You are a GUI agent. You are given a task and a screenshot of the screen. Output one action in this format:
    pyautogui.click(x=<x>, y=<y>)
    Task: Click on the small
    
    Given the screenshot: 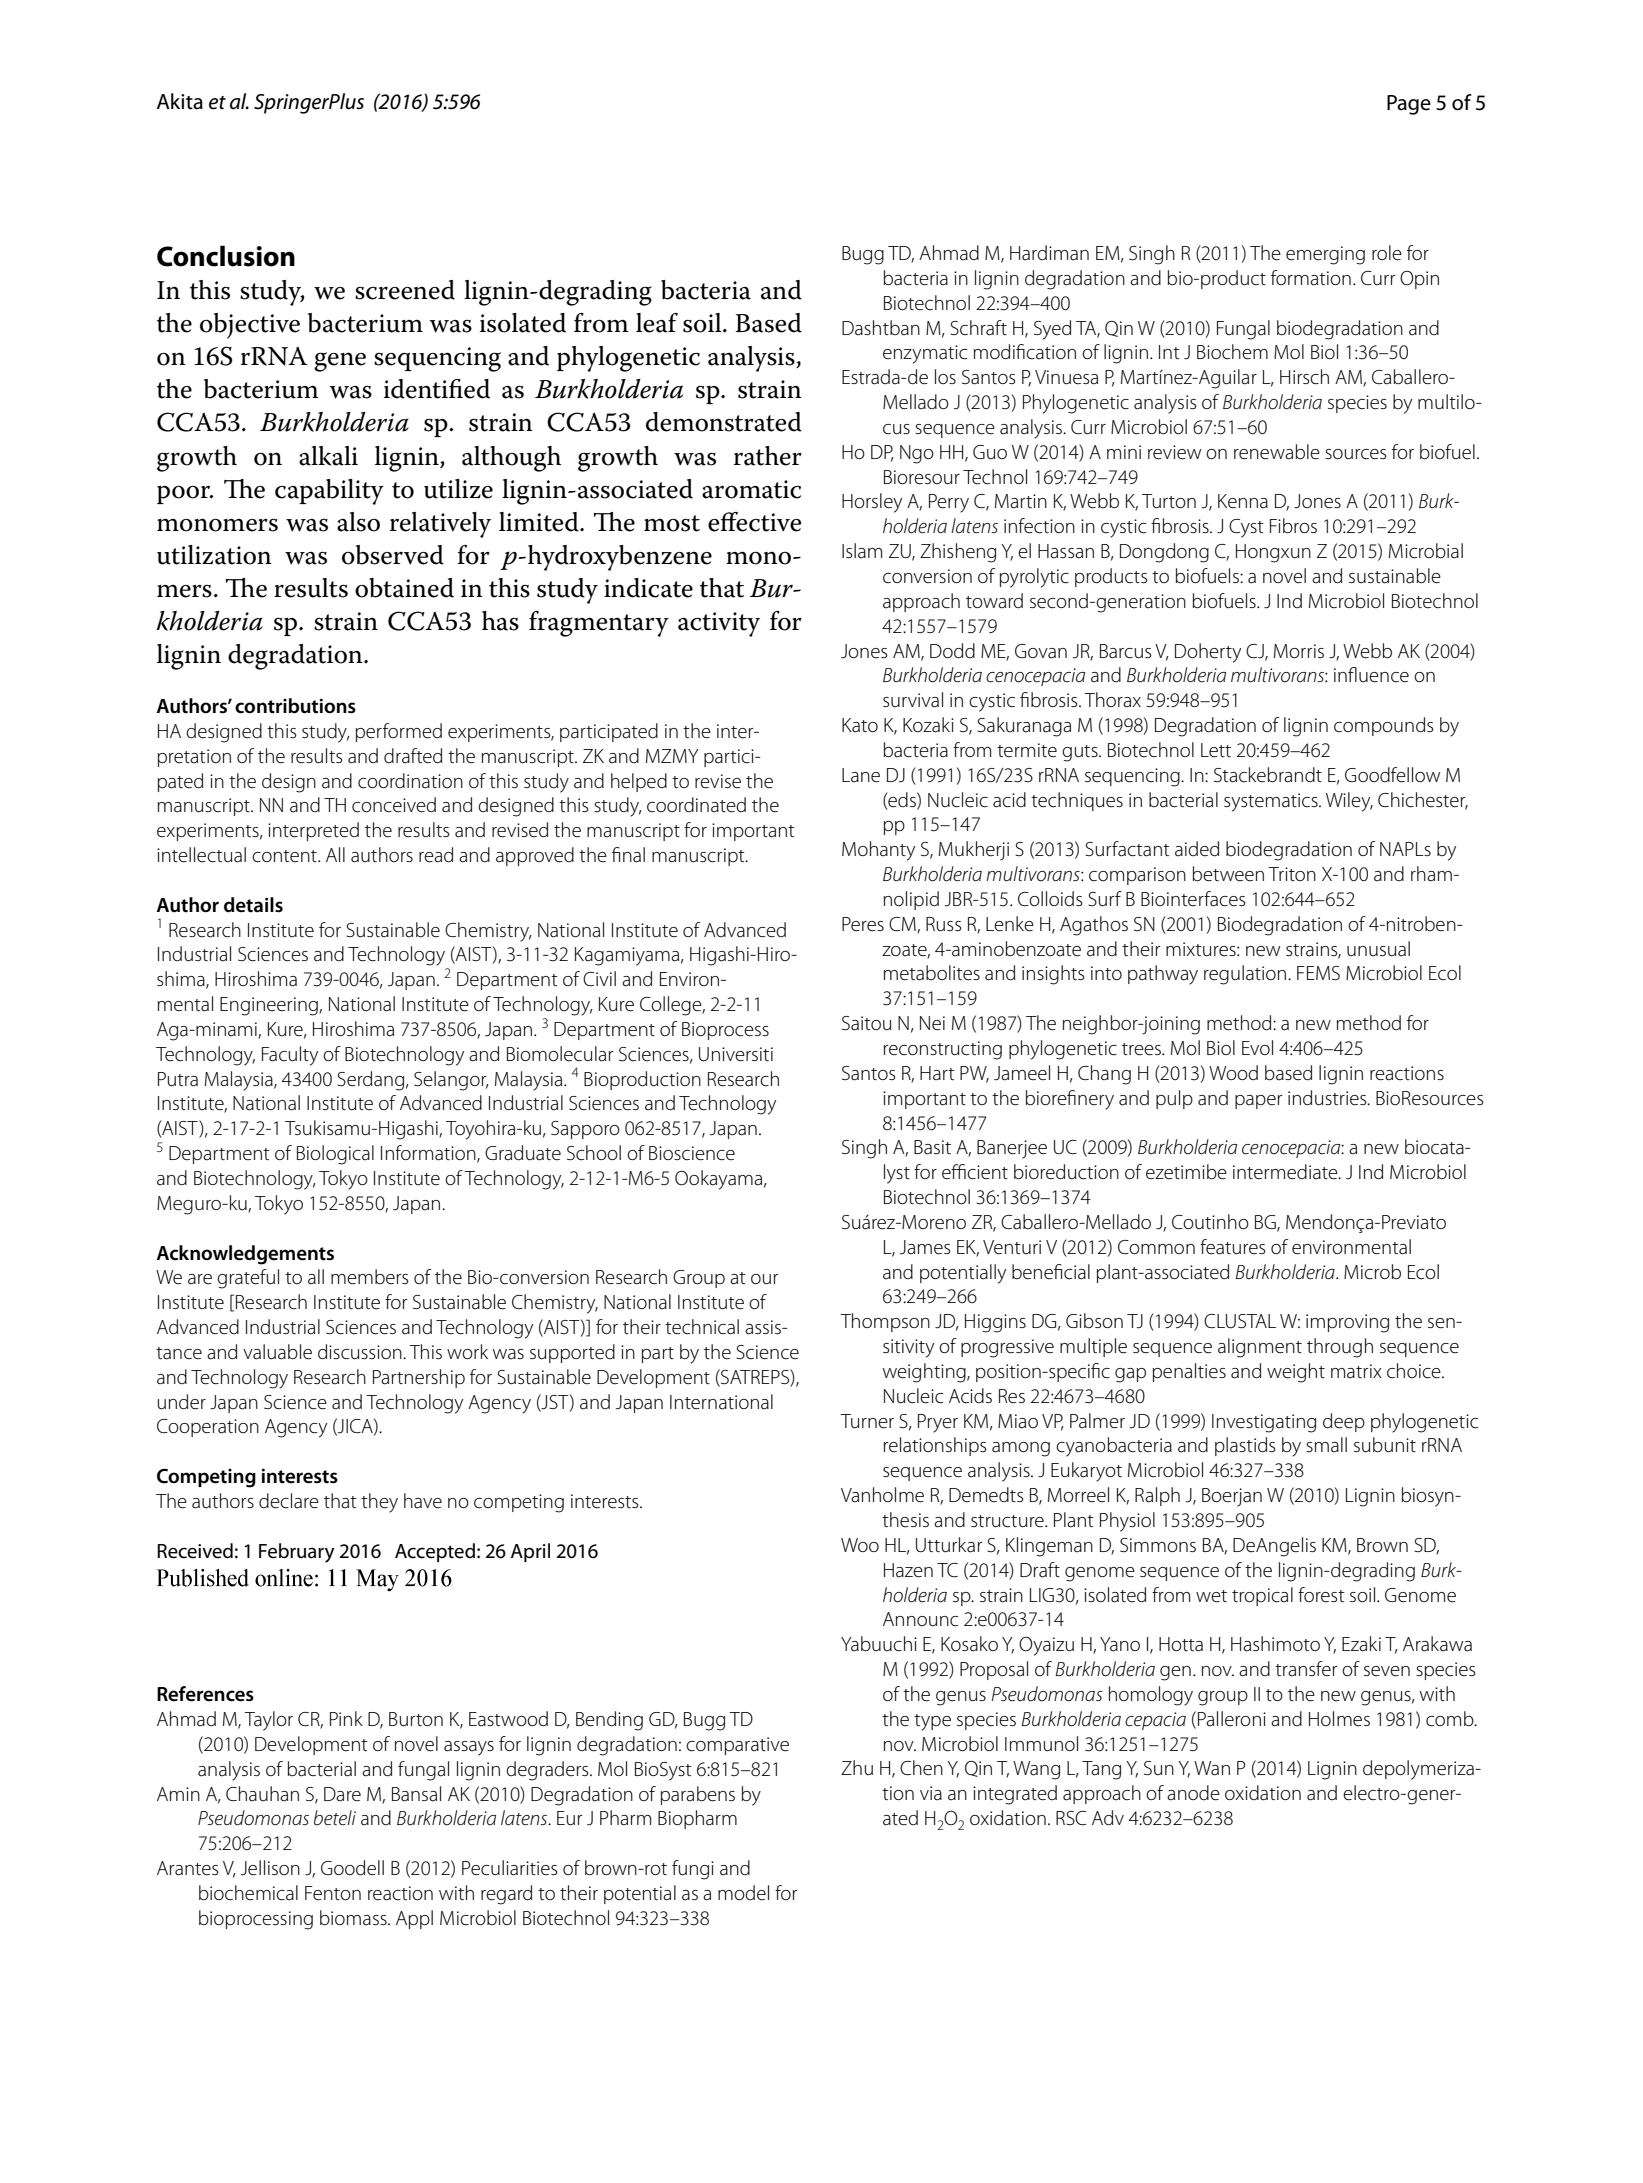 What is the action you would take?
    pyautogui.click(x=1326, y=1444)
